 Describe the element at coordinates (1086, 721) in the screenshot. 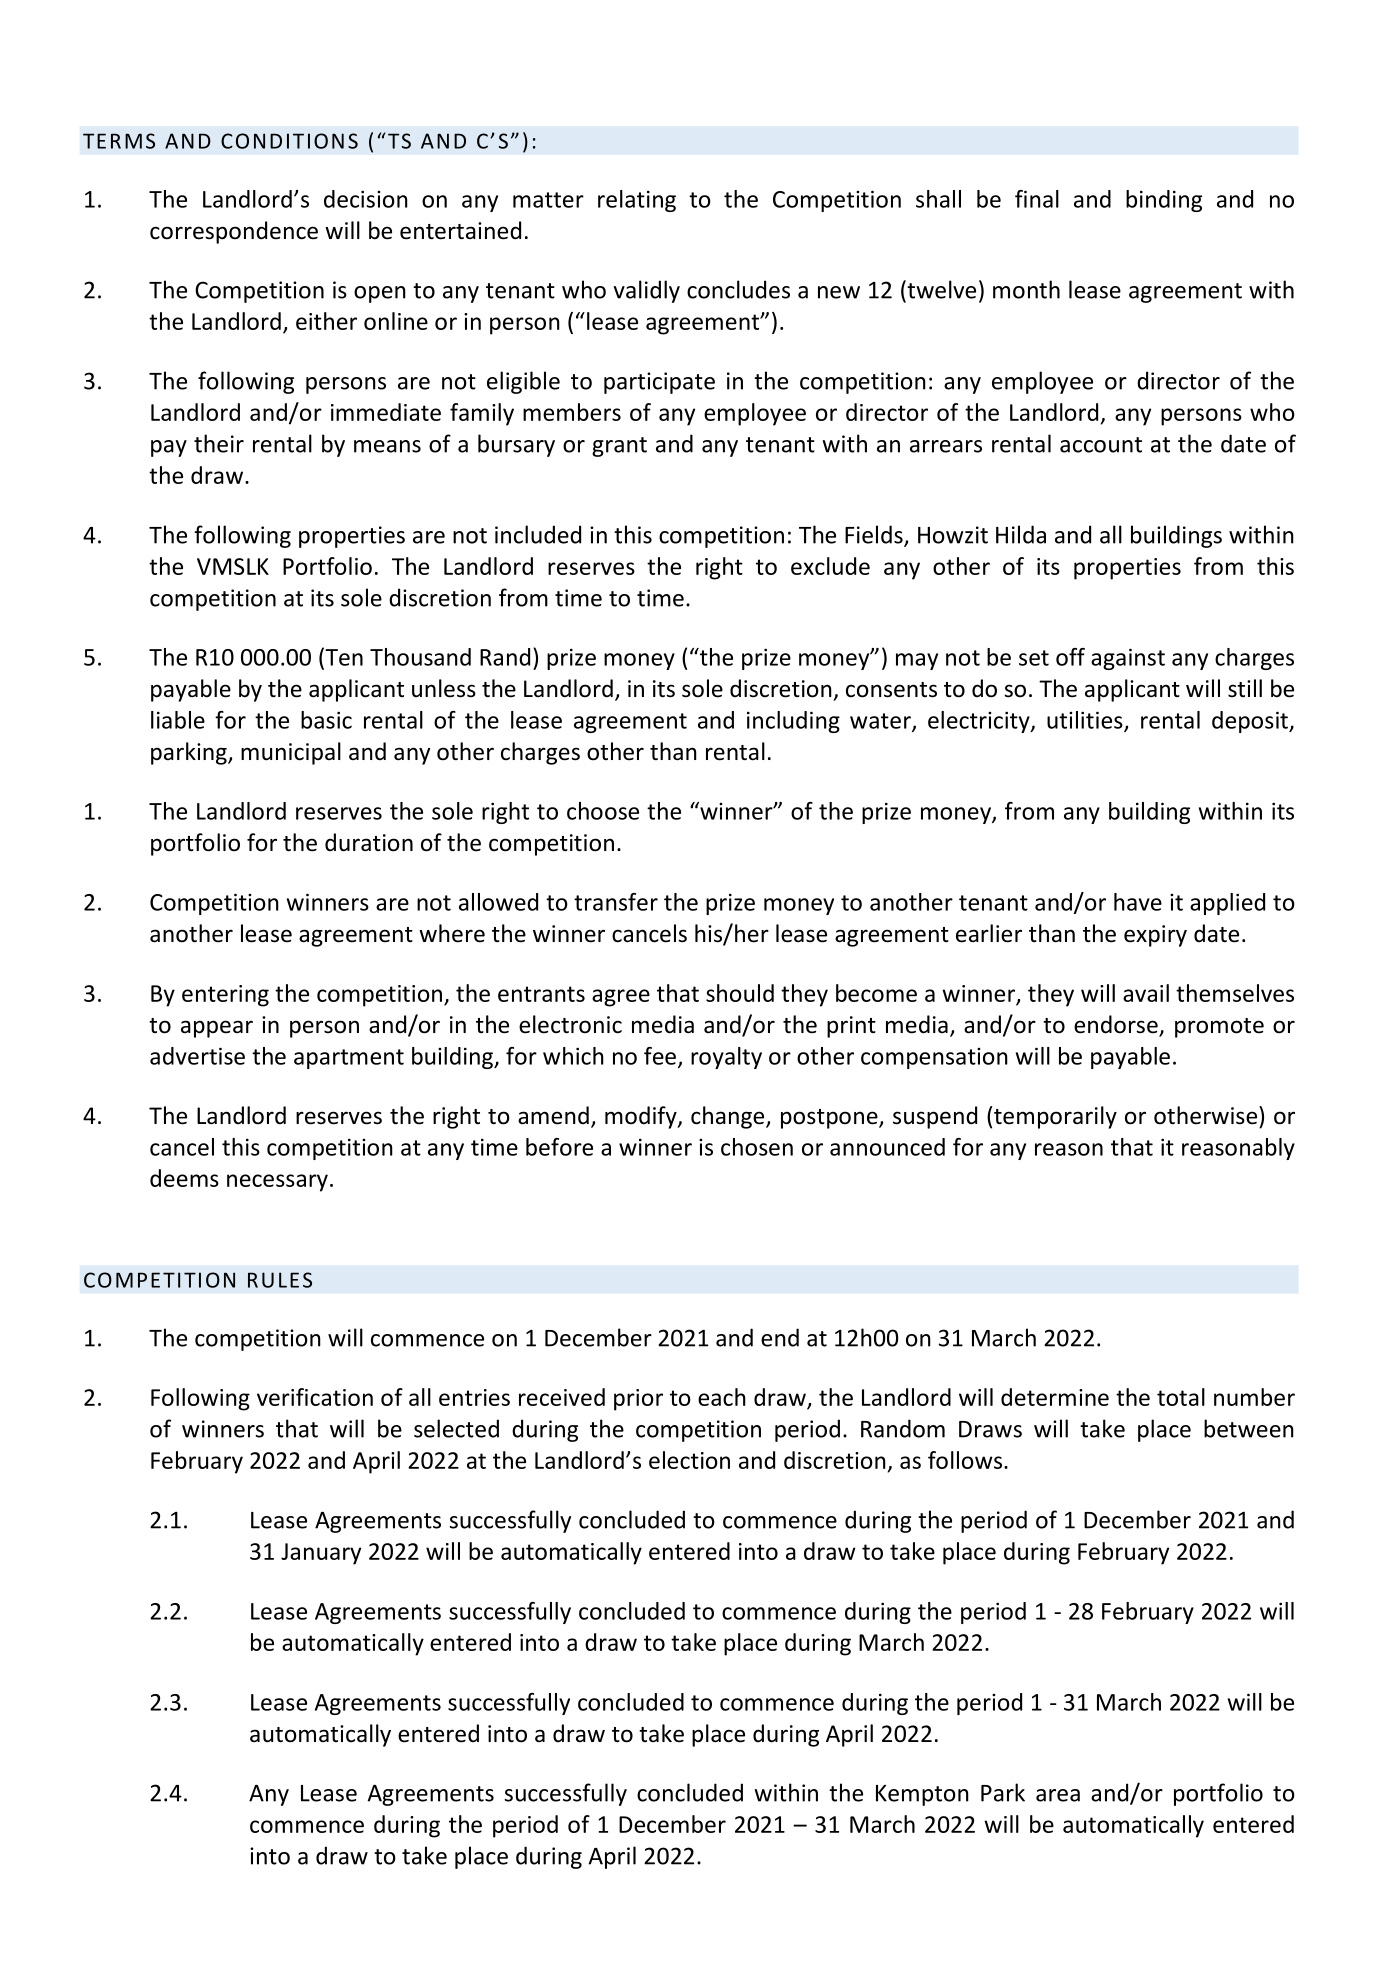

I see `utilities` at that location.
